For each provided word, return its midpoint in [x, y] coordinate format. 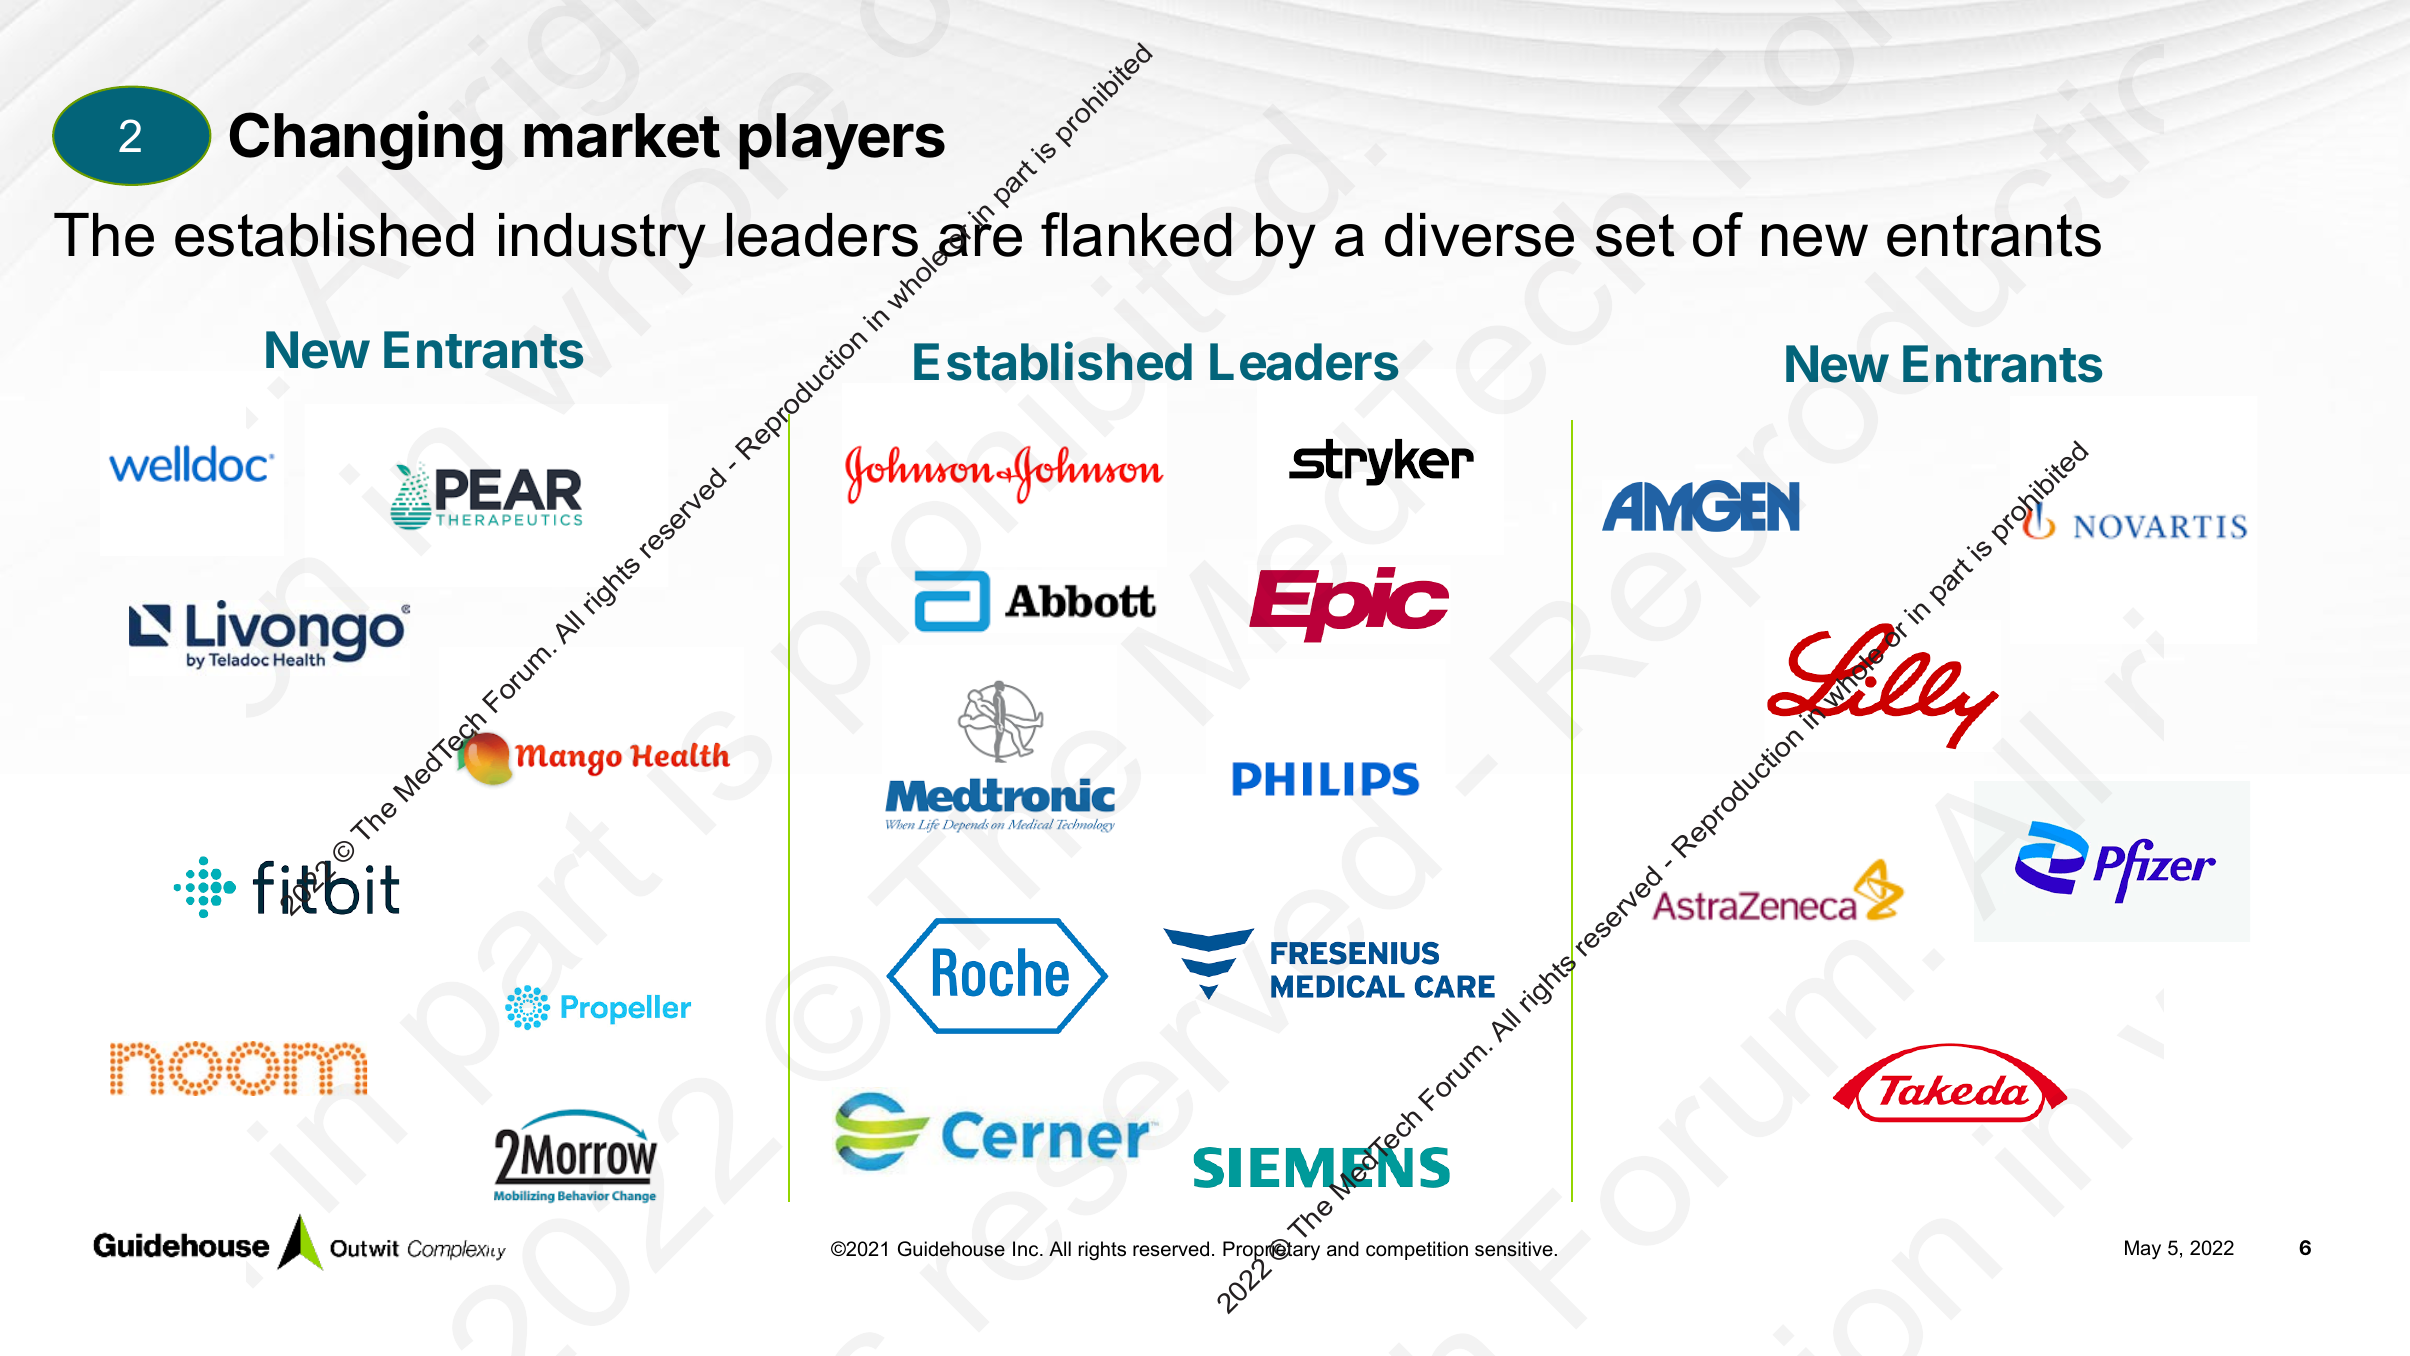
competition [1417, 1250]
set [1635, 235]
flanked [1136, 234]
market [622, 135]
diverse [1479, 235]
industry [602, 241]
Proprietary [1271, 1251]
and [1343, 1249]
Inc [1027, 1249]
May [2143, 1250]
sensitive [1514, 1249]
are [980, 241]
